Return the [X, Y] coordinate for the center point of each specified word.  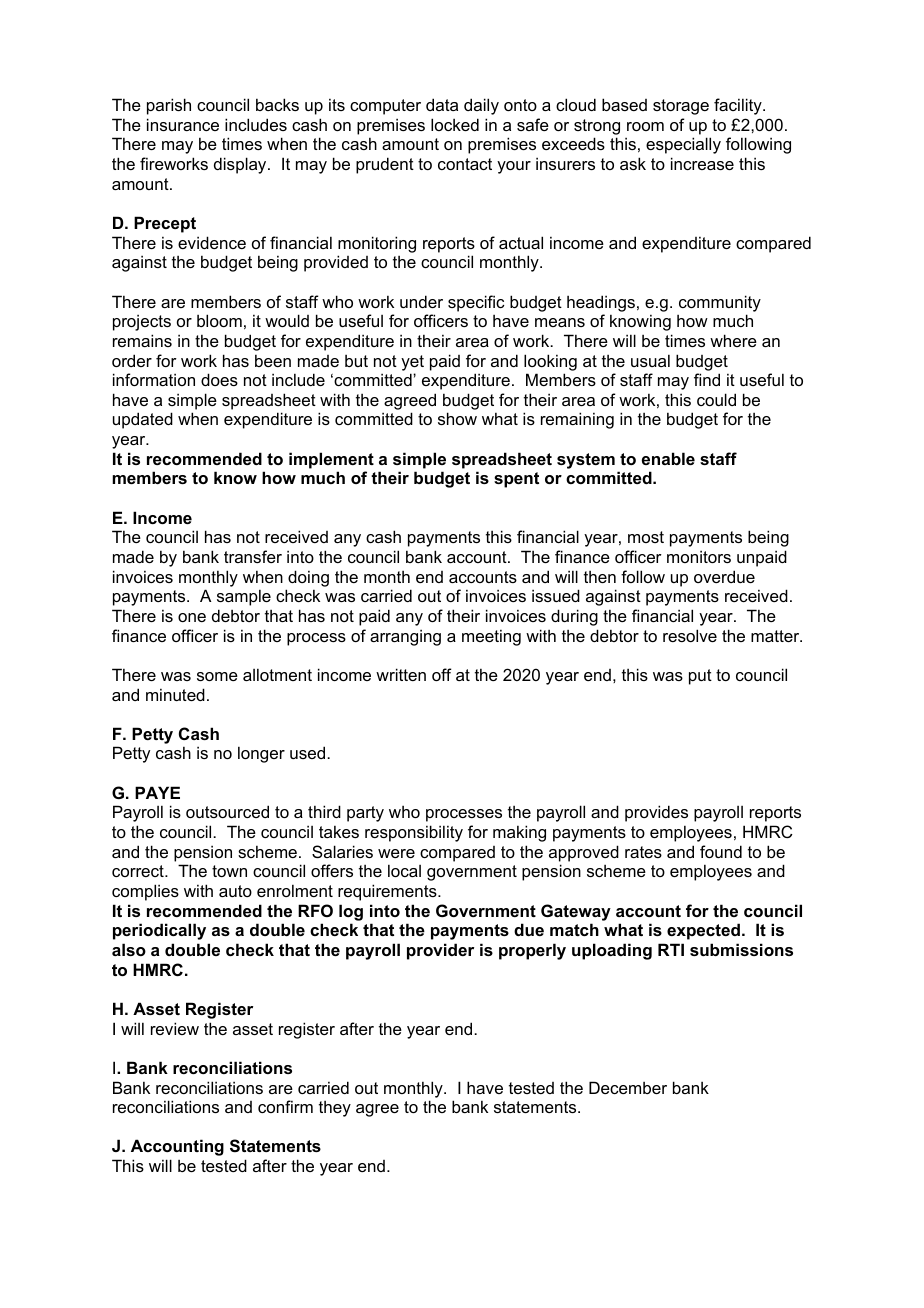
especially [683, 145]
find [707, 379]
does [219, 379]
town [229, 871]
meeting [491, 637]
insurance [183, 124]
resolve [690, 635]
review [175, 1028]
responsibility [414, 833]
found [721, 851]
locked [455, 124]
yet [412, 363]
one [192, 617]
